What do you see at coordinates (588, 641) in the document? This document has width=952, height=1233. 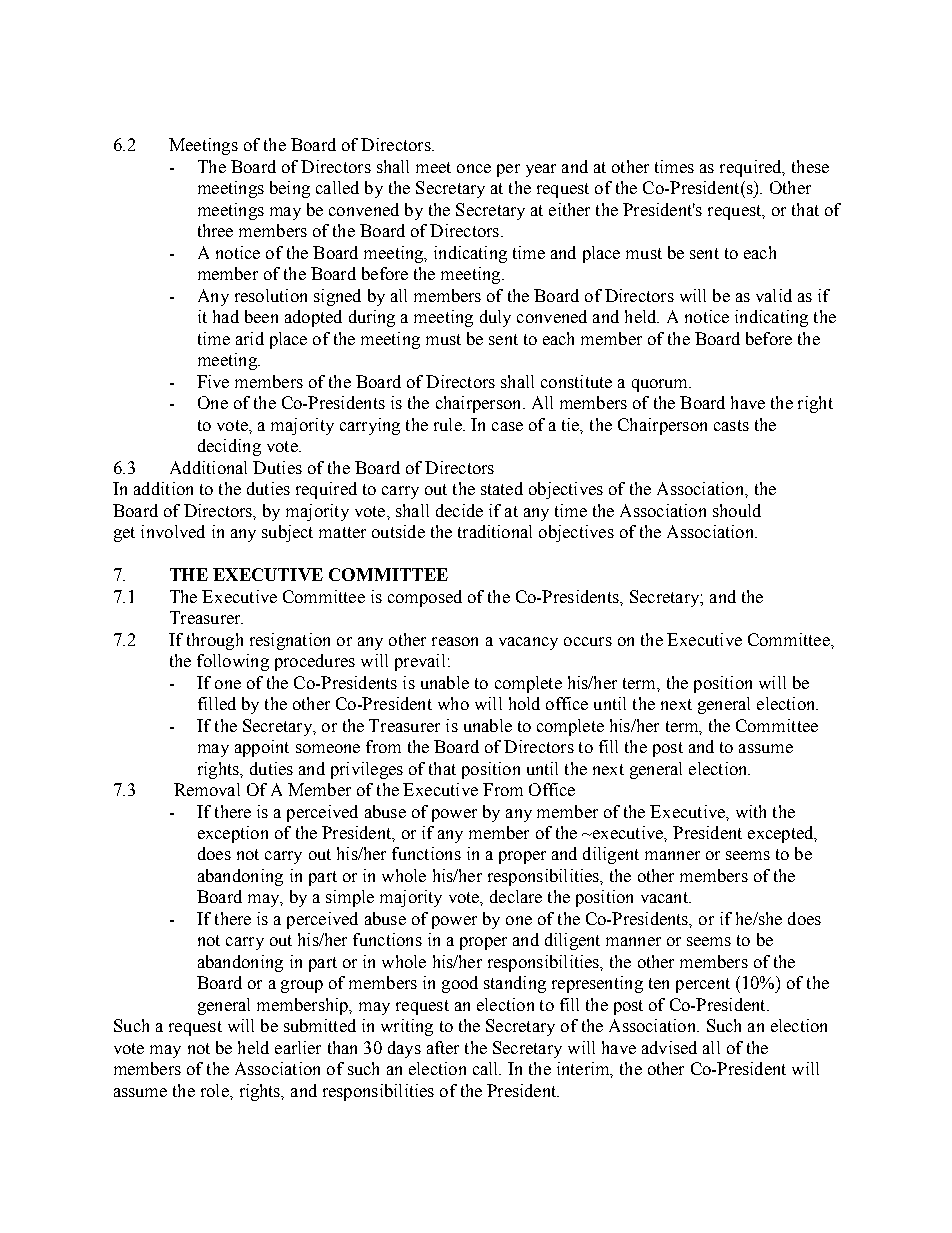 I see `occurs` at bounding box center [588, 641].
